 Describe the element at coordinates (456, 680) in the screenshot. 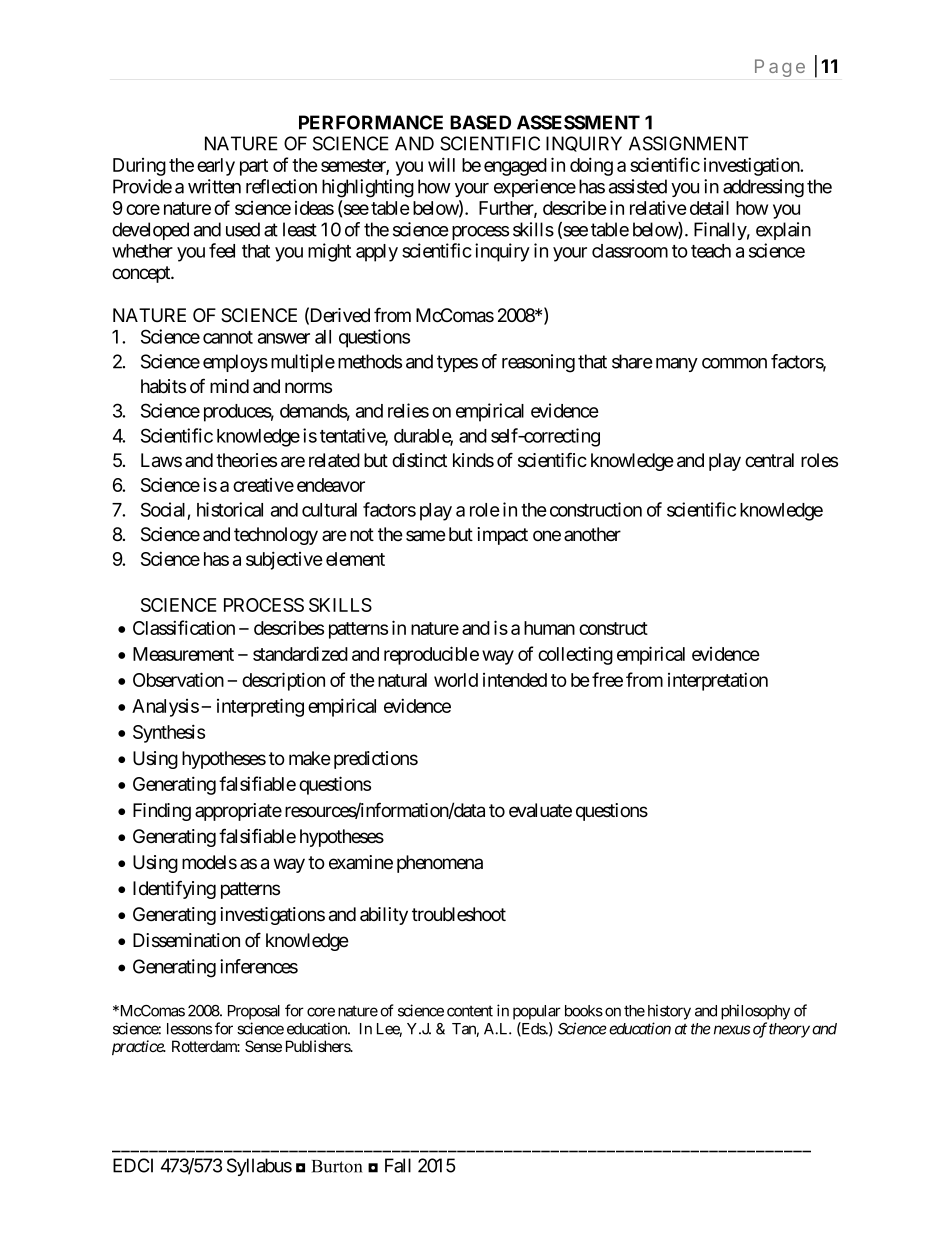

I see `world` at that location.
